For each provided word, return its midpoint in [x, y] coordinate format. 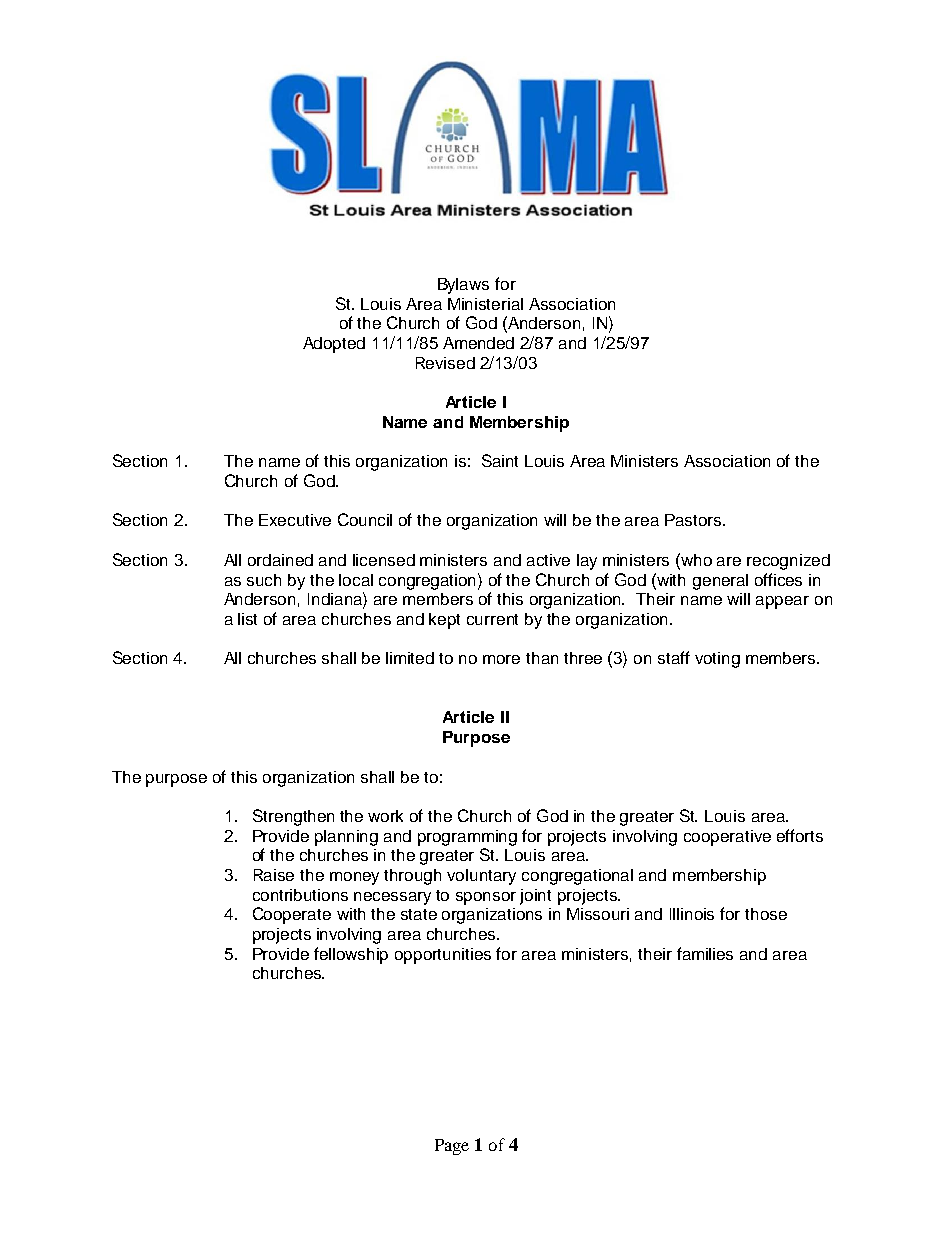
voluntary [481, 877]
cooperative [727, 838]
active [548, 560]
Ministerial [485, 304]
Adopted [334, 345]
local [356, 580]
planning [346, 838]
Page [452, 1147]
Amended [478, 343]
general [720, 582]
